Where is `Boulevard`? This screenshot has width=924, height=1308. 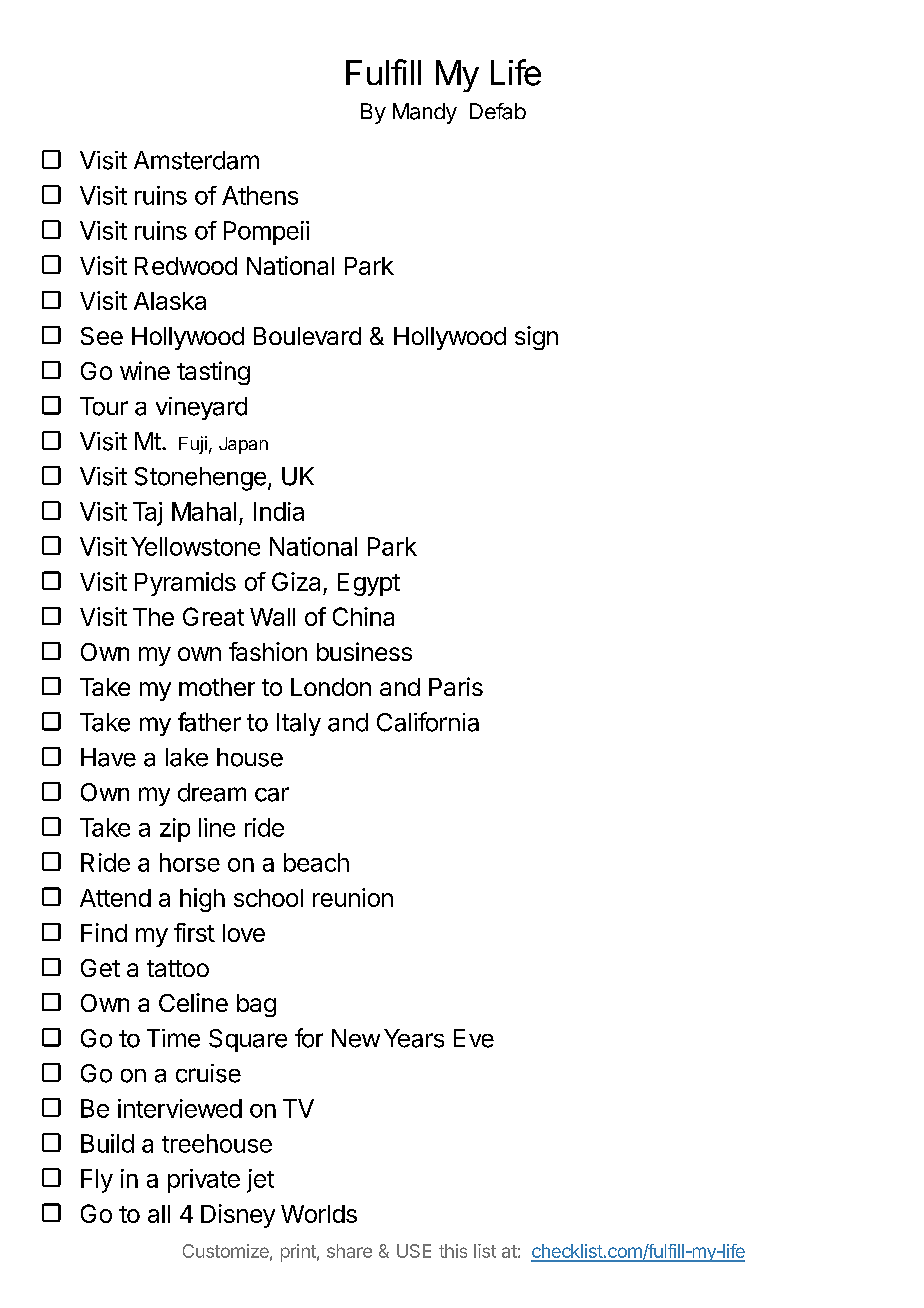 Boulevard is located at coordinates (307, 336).
